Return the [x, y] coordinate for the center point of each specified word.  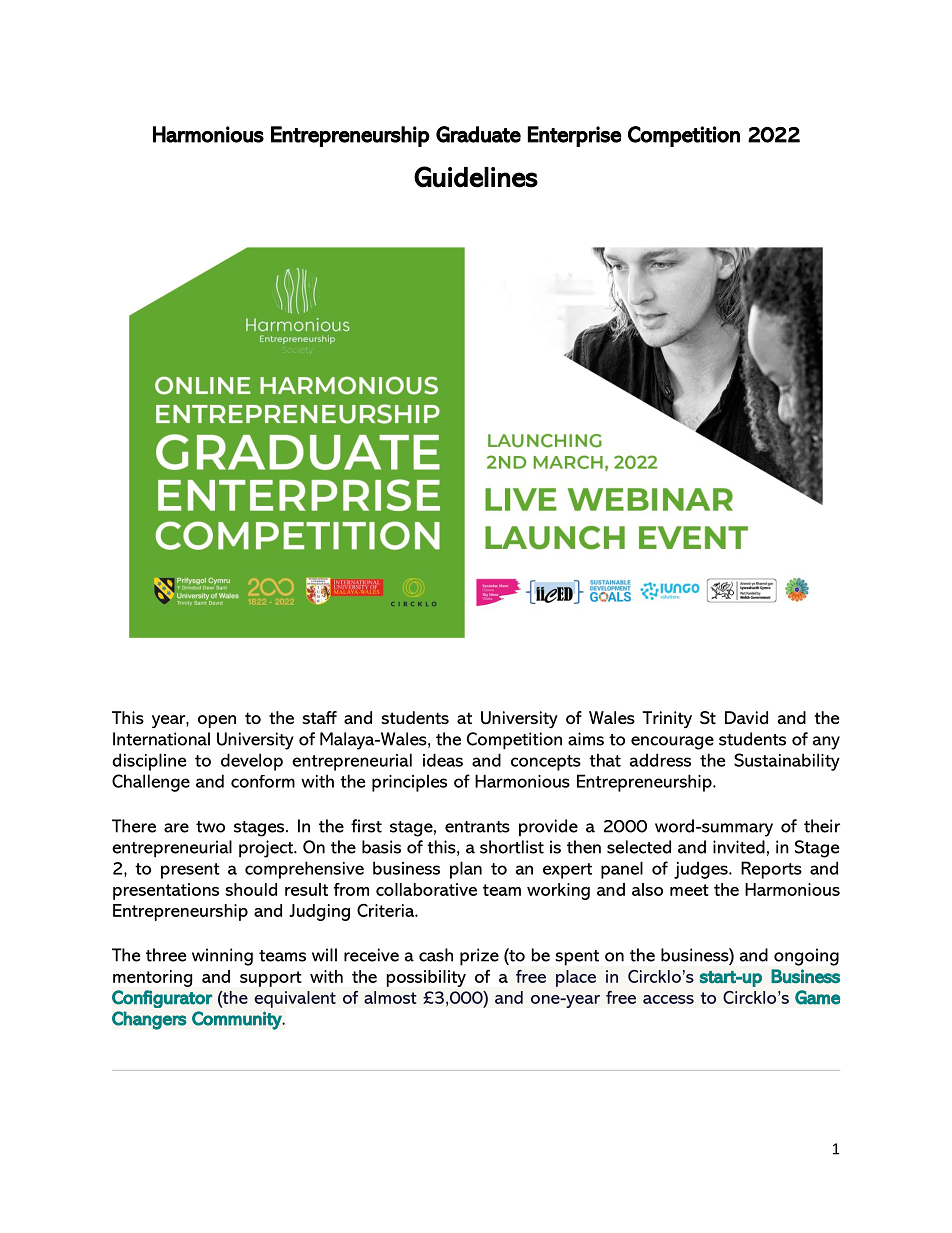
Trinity [667, 719]
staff [319, 717]
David [746, 717]
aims [586, 739]
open [217, 721]
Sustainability [787, 762]
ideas [443, 760]
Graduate [478, 134]
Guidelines [476, 177]
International [161, 739]
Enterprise [575, 136]
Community [238, 1020]
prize [479, 957]
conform [263, 781]
